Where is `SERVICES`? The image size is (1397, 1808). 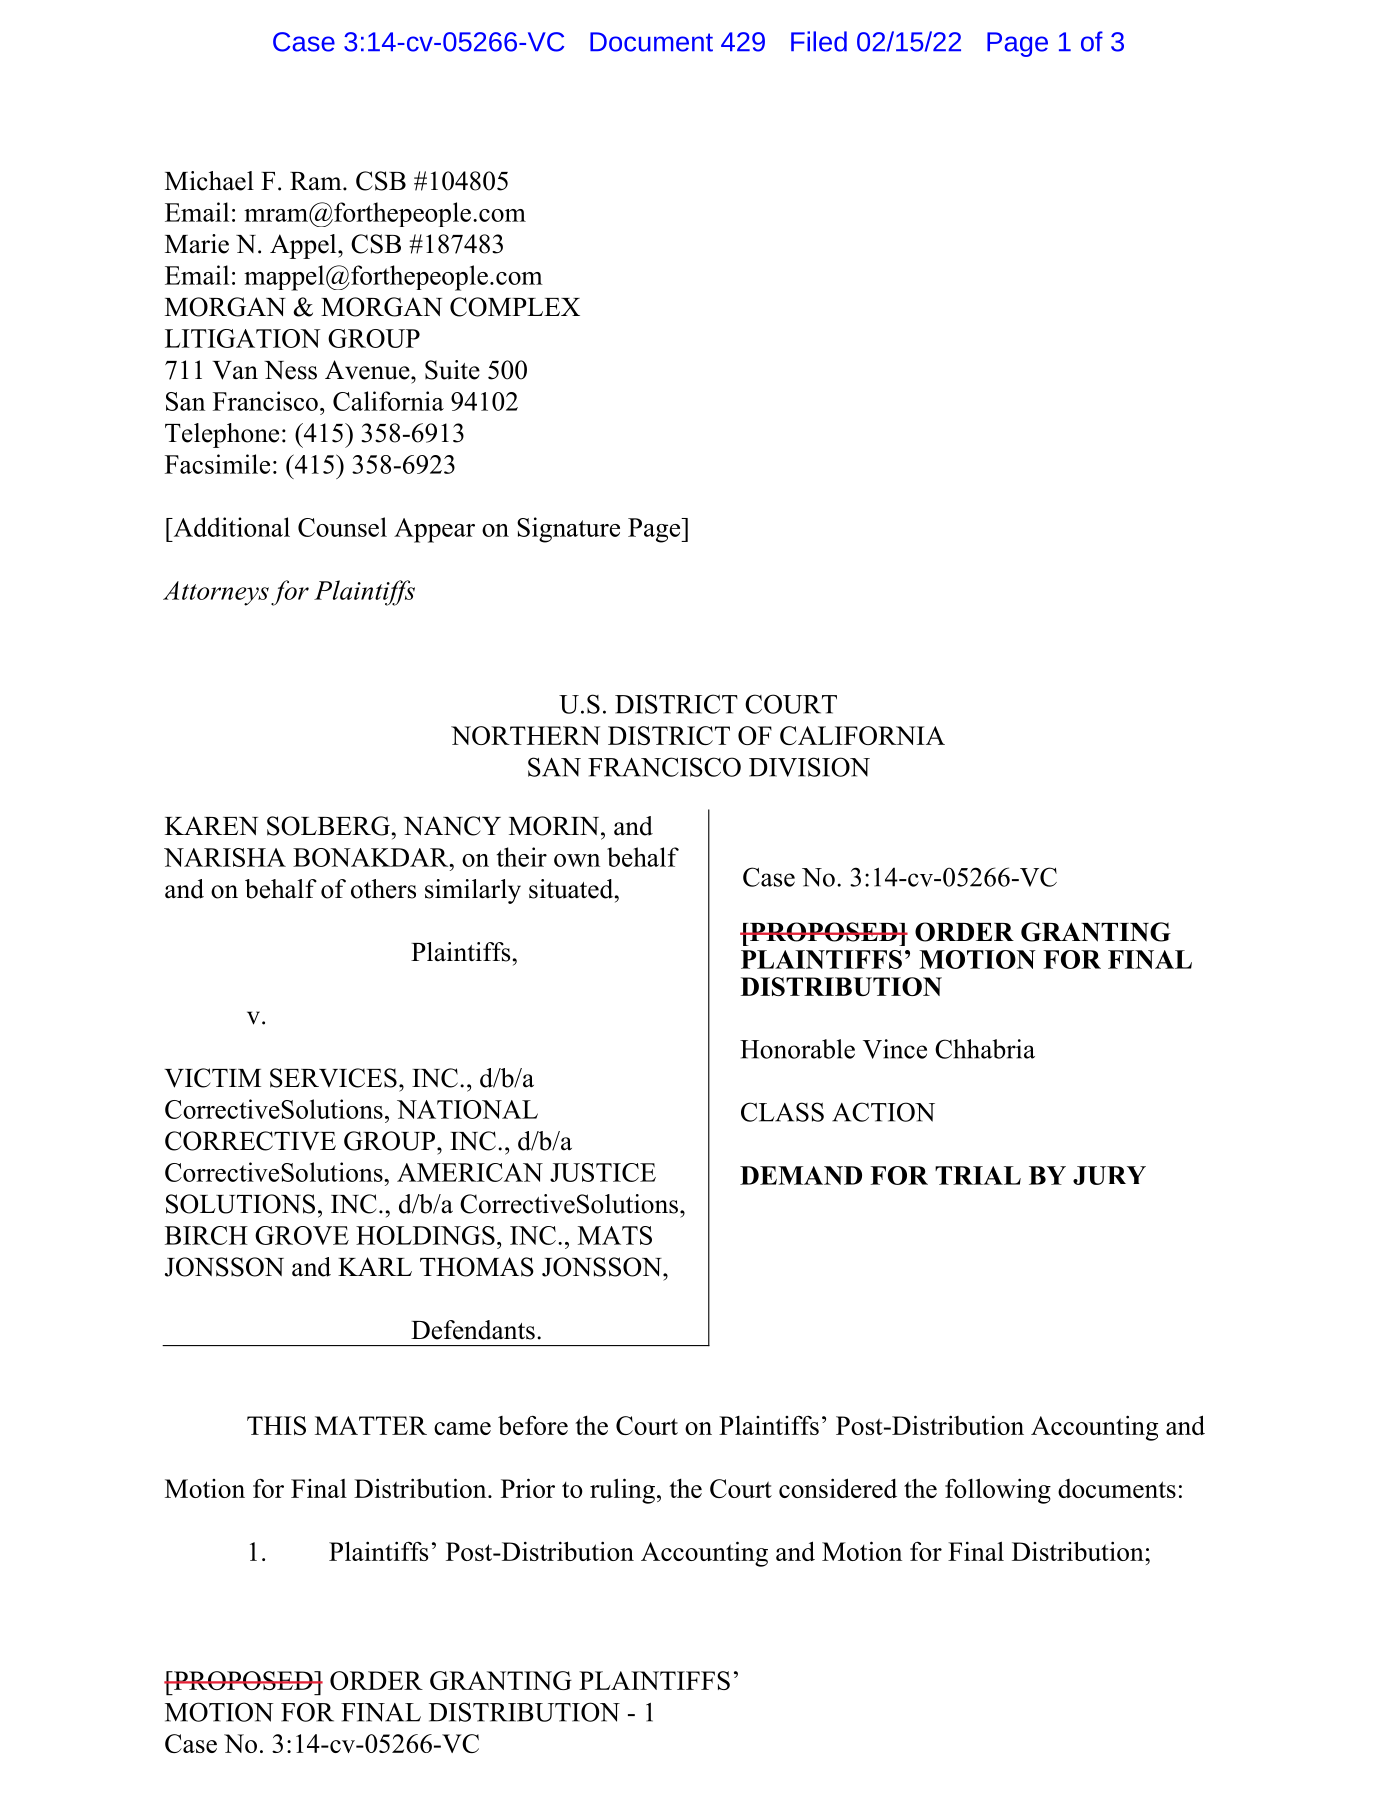 SERVICES is located at coordinates (333, 1078).
